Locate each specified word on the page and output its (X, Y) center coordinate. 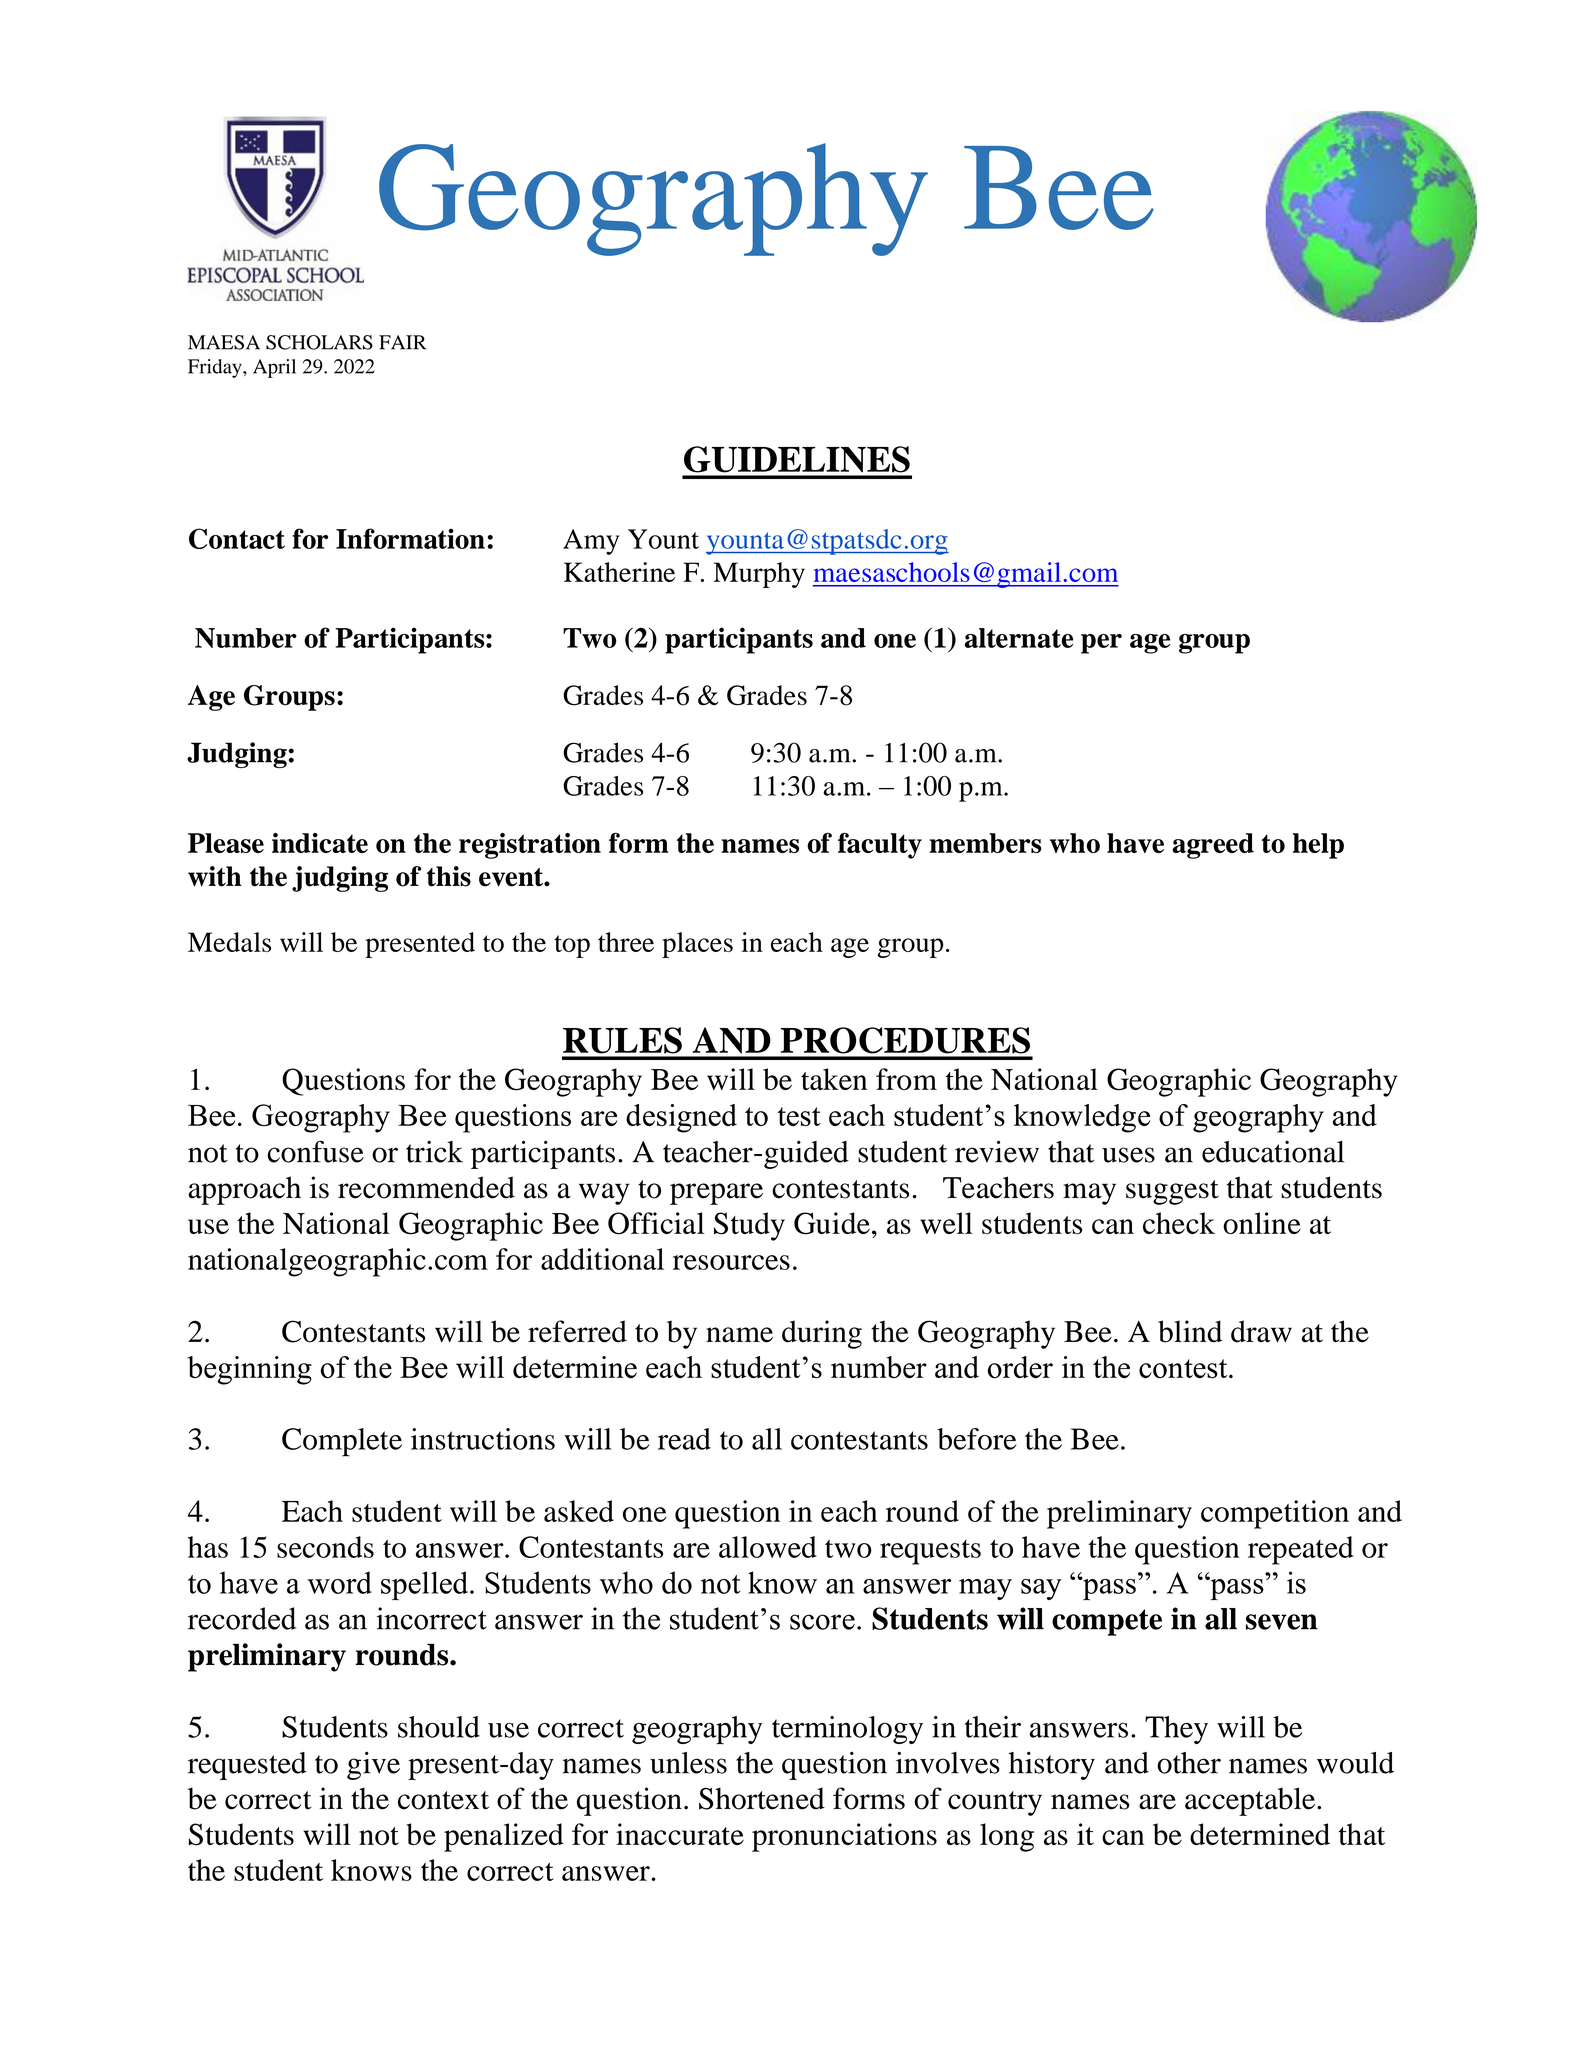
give (373, 1765)
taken (834, 1079)
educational (1273, 1152)
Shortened (762, 1798)
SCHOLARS (319, 342)
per (1101, 644)
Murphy (759, 575)
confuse (315, 1151)
